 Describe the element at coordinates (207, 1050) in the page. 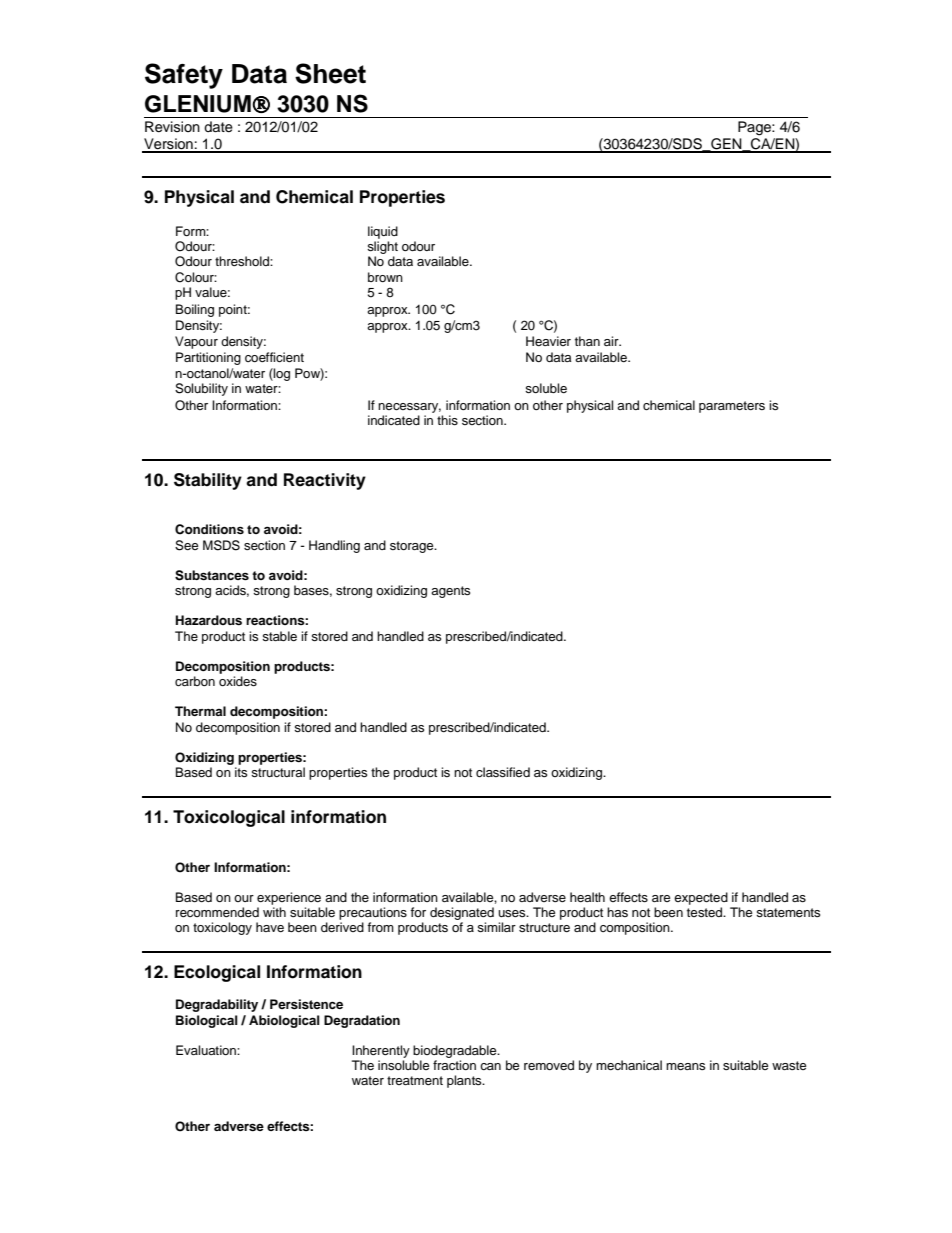

I see `Evaluation` at that location.
